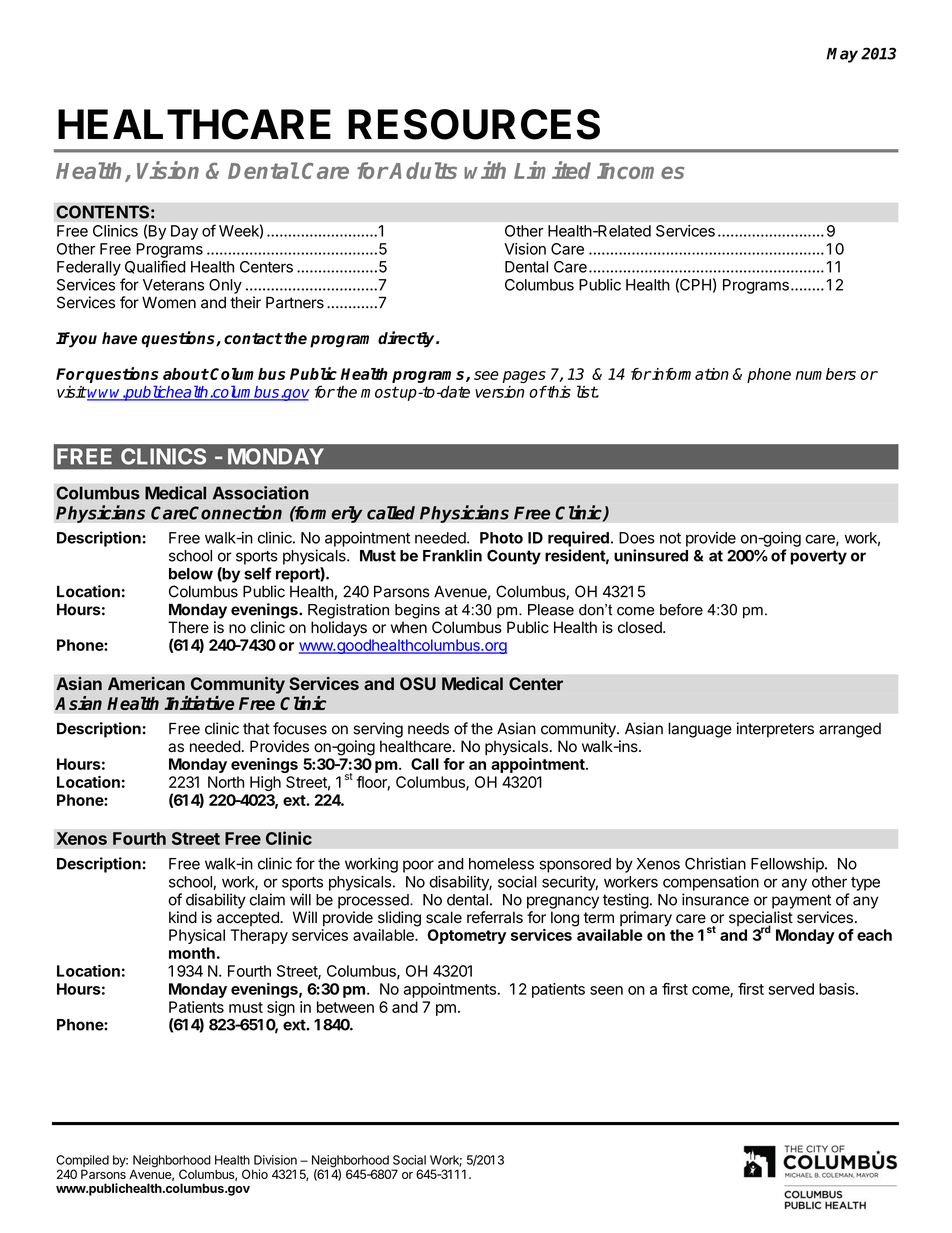 This image has width=952, height=1233. Describe the element at coordinates (188, 627) in the image. I see `There` at that location.
